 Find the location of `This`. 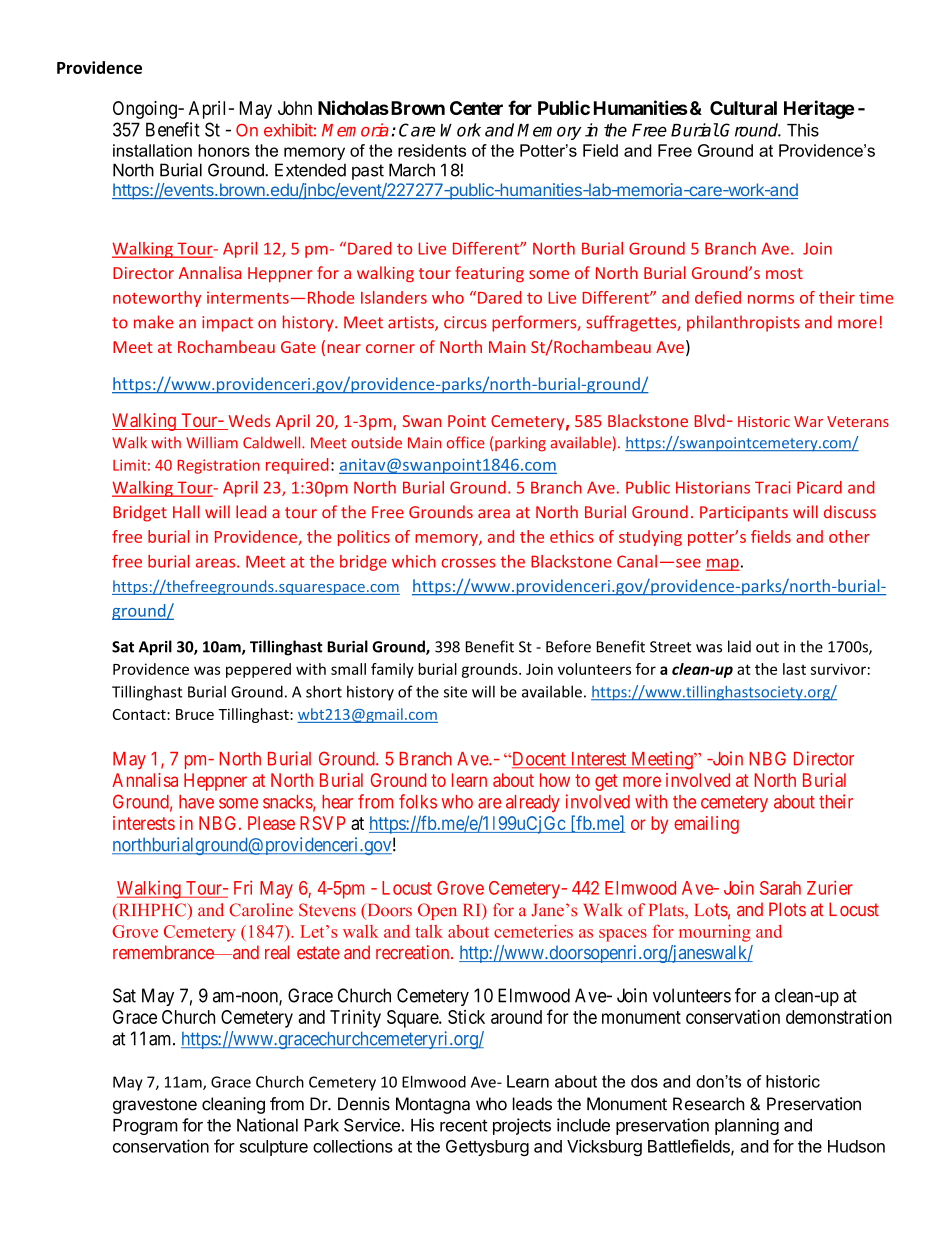

This is located at coordinates (803, 130).
